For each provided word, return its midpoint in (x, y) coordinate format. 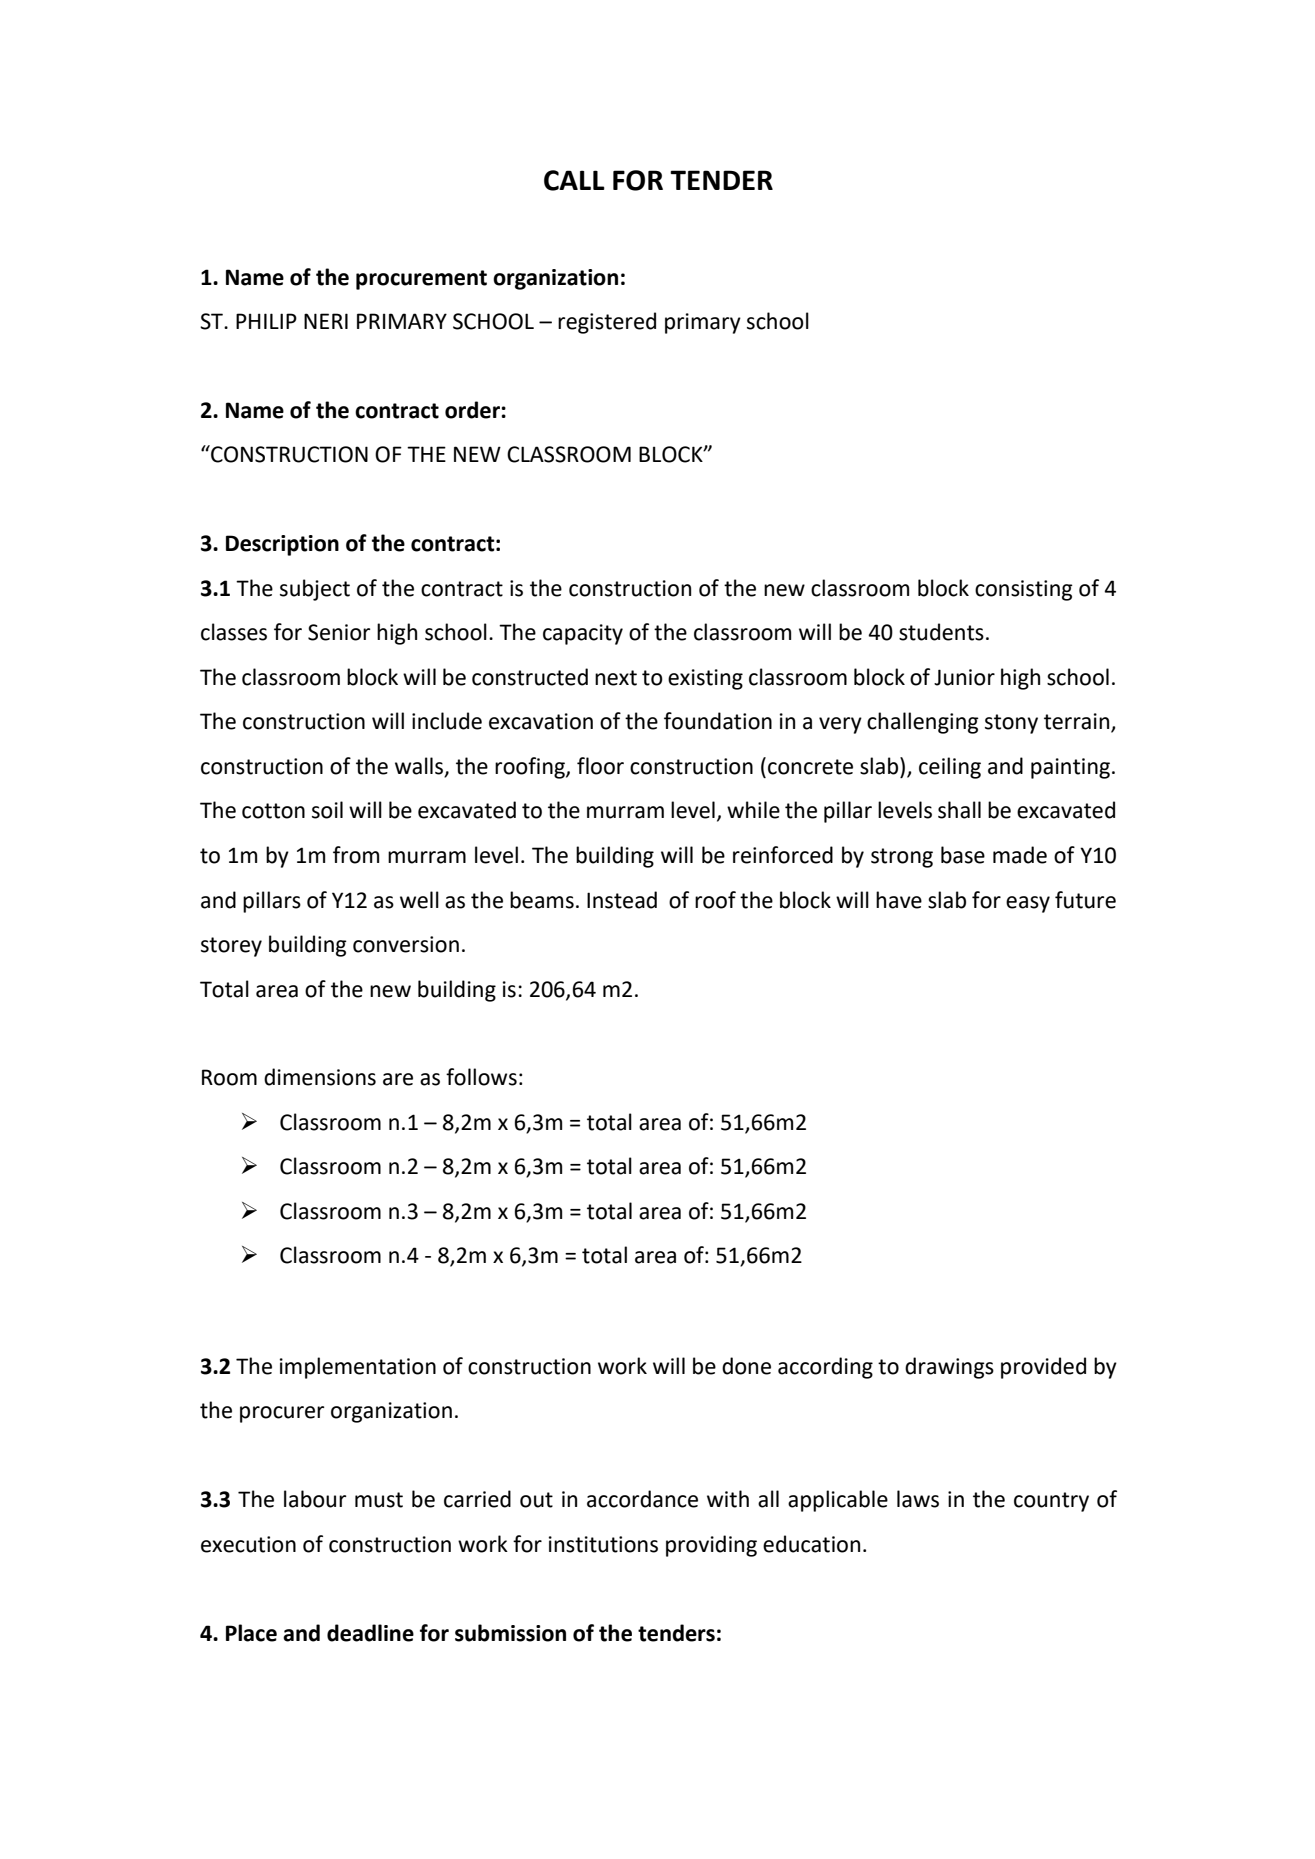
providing (711, 1546)
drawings (949, 1368)
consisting (1024, 590)
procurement (421, 280)
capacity (583, 634)
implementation (358, 1368)
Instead (622, 900)
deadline (370, 1633)
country (1051, 1502)
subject (315, 590)
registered (607, 323)
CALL (574, 180)
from (356, 855)
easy (1028, 904)
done (746, 1366)
